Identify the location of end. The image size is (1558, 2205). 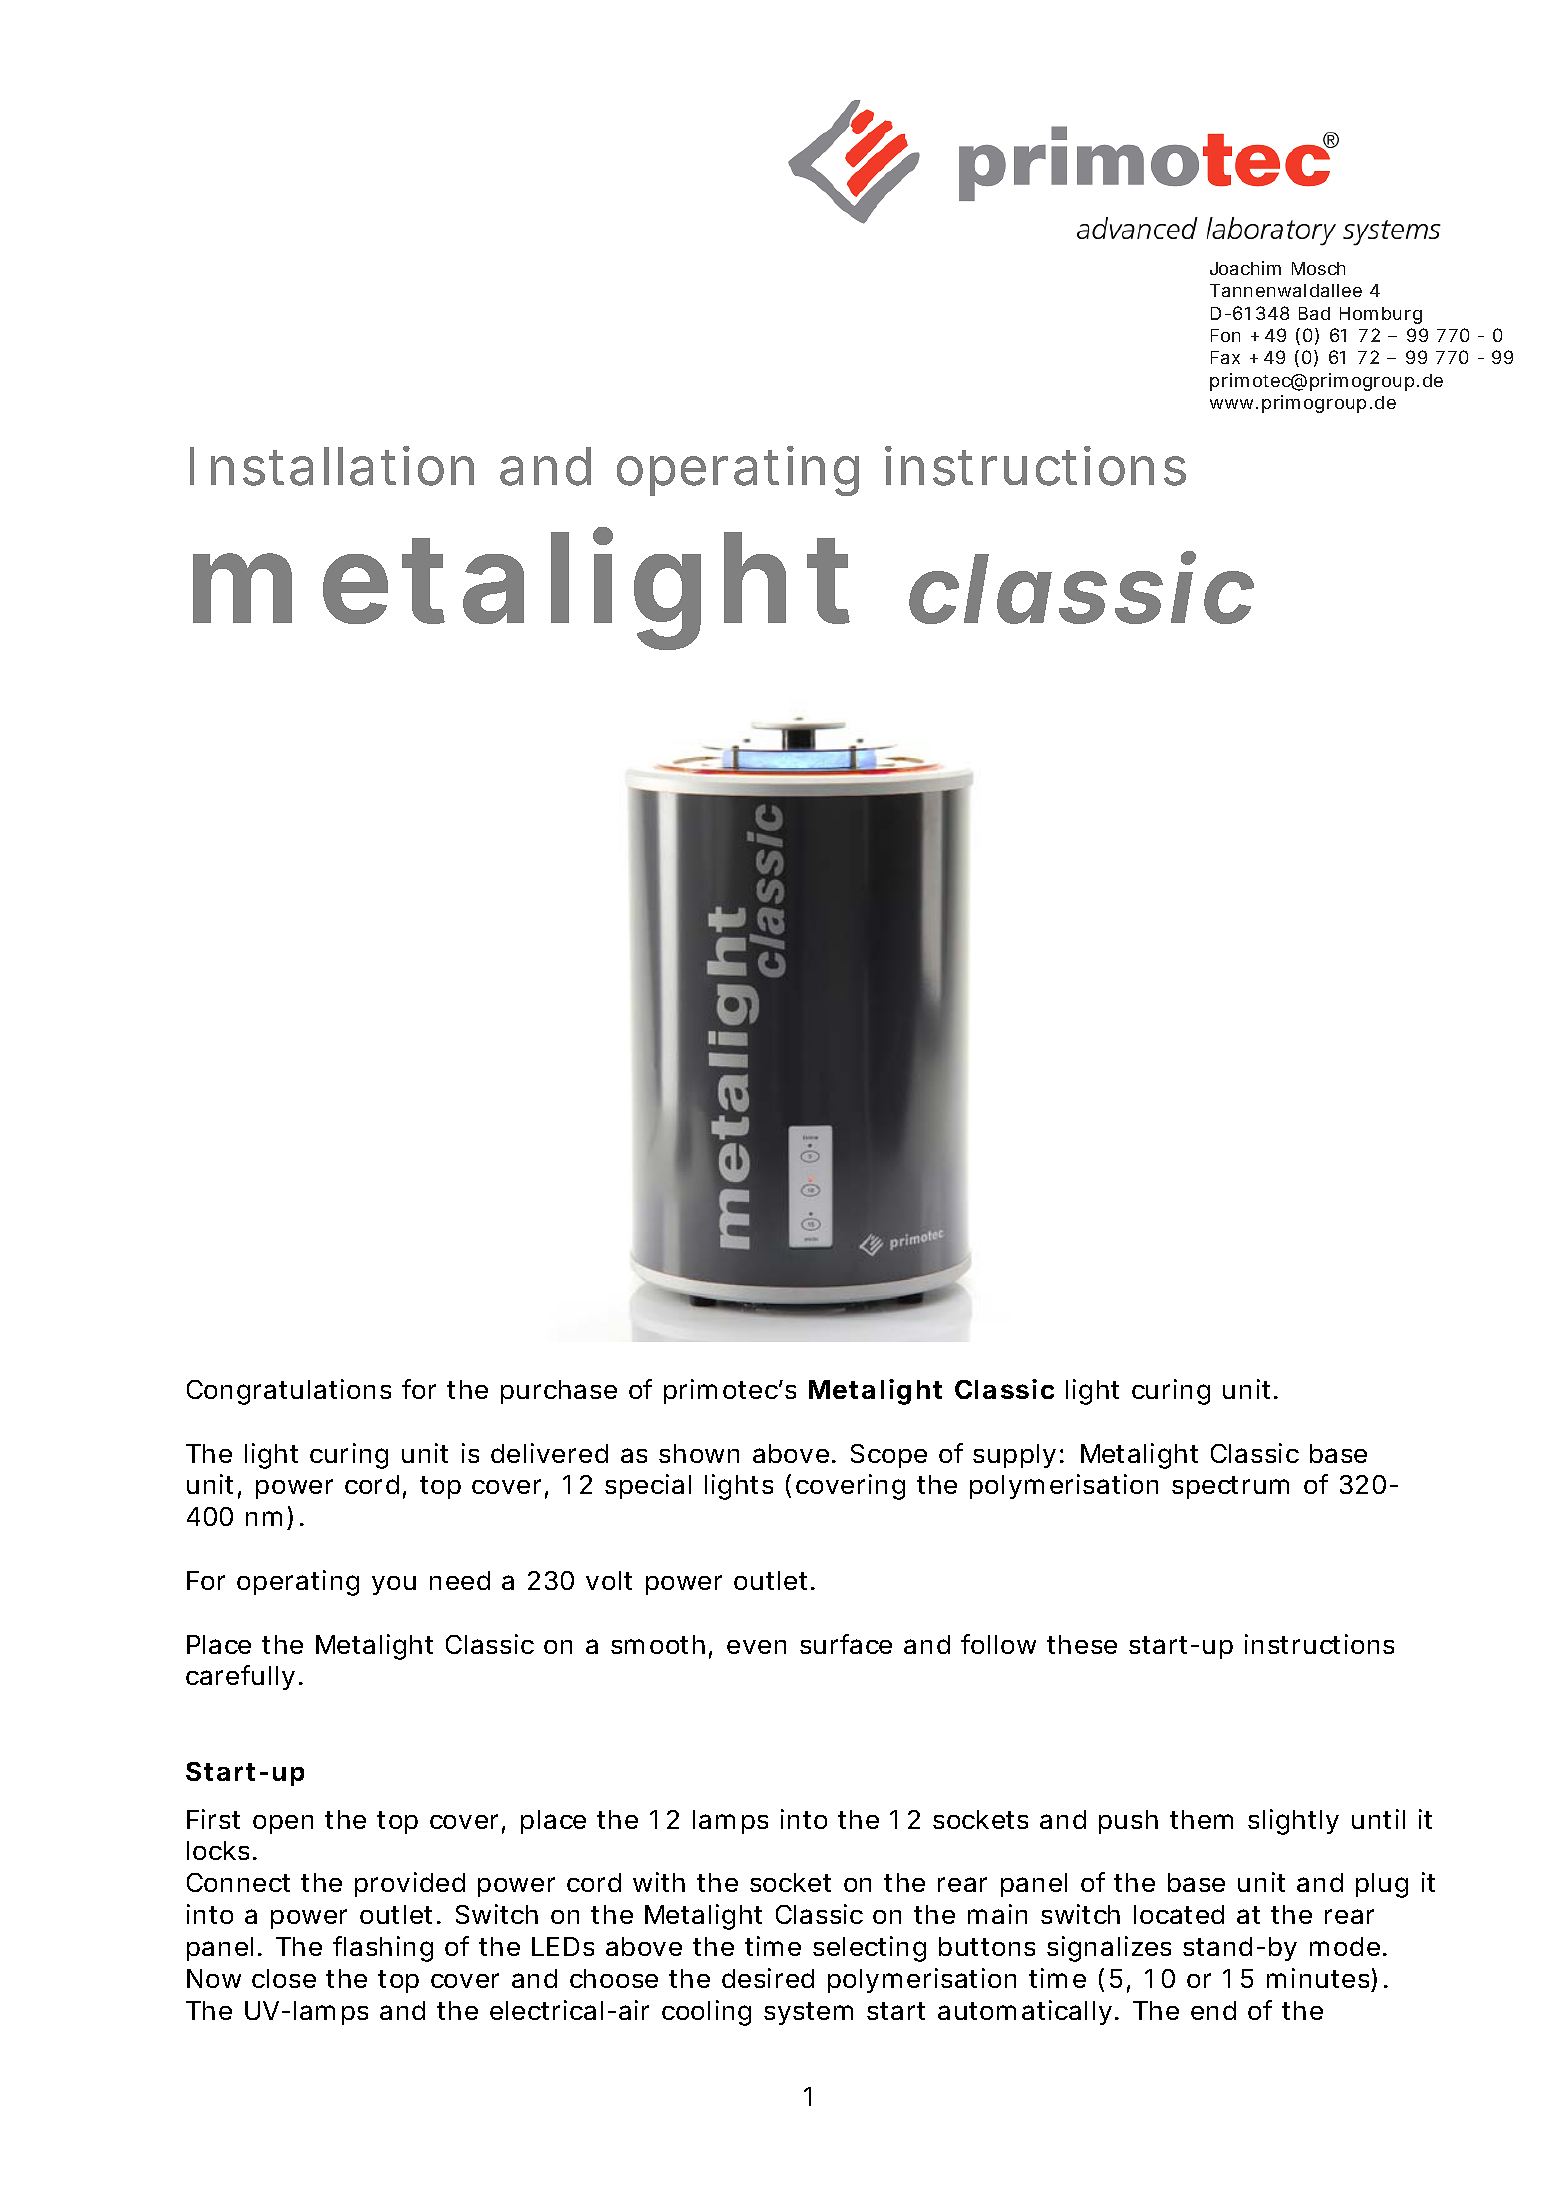
(1213, 2010).
